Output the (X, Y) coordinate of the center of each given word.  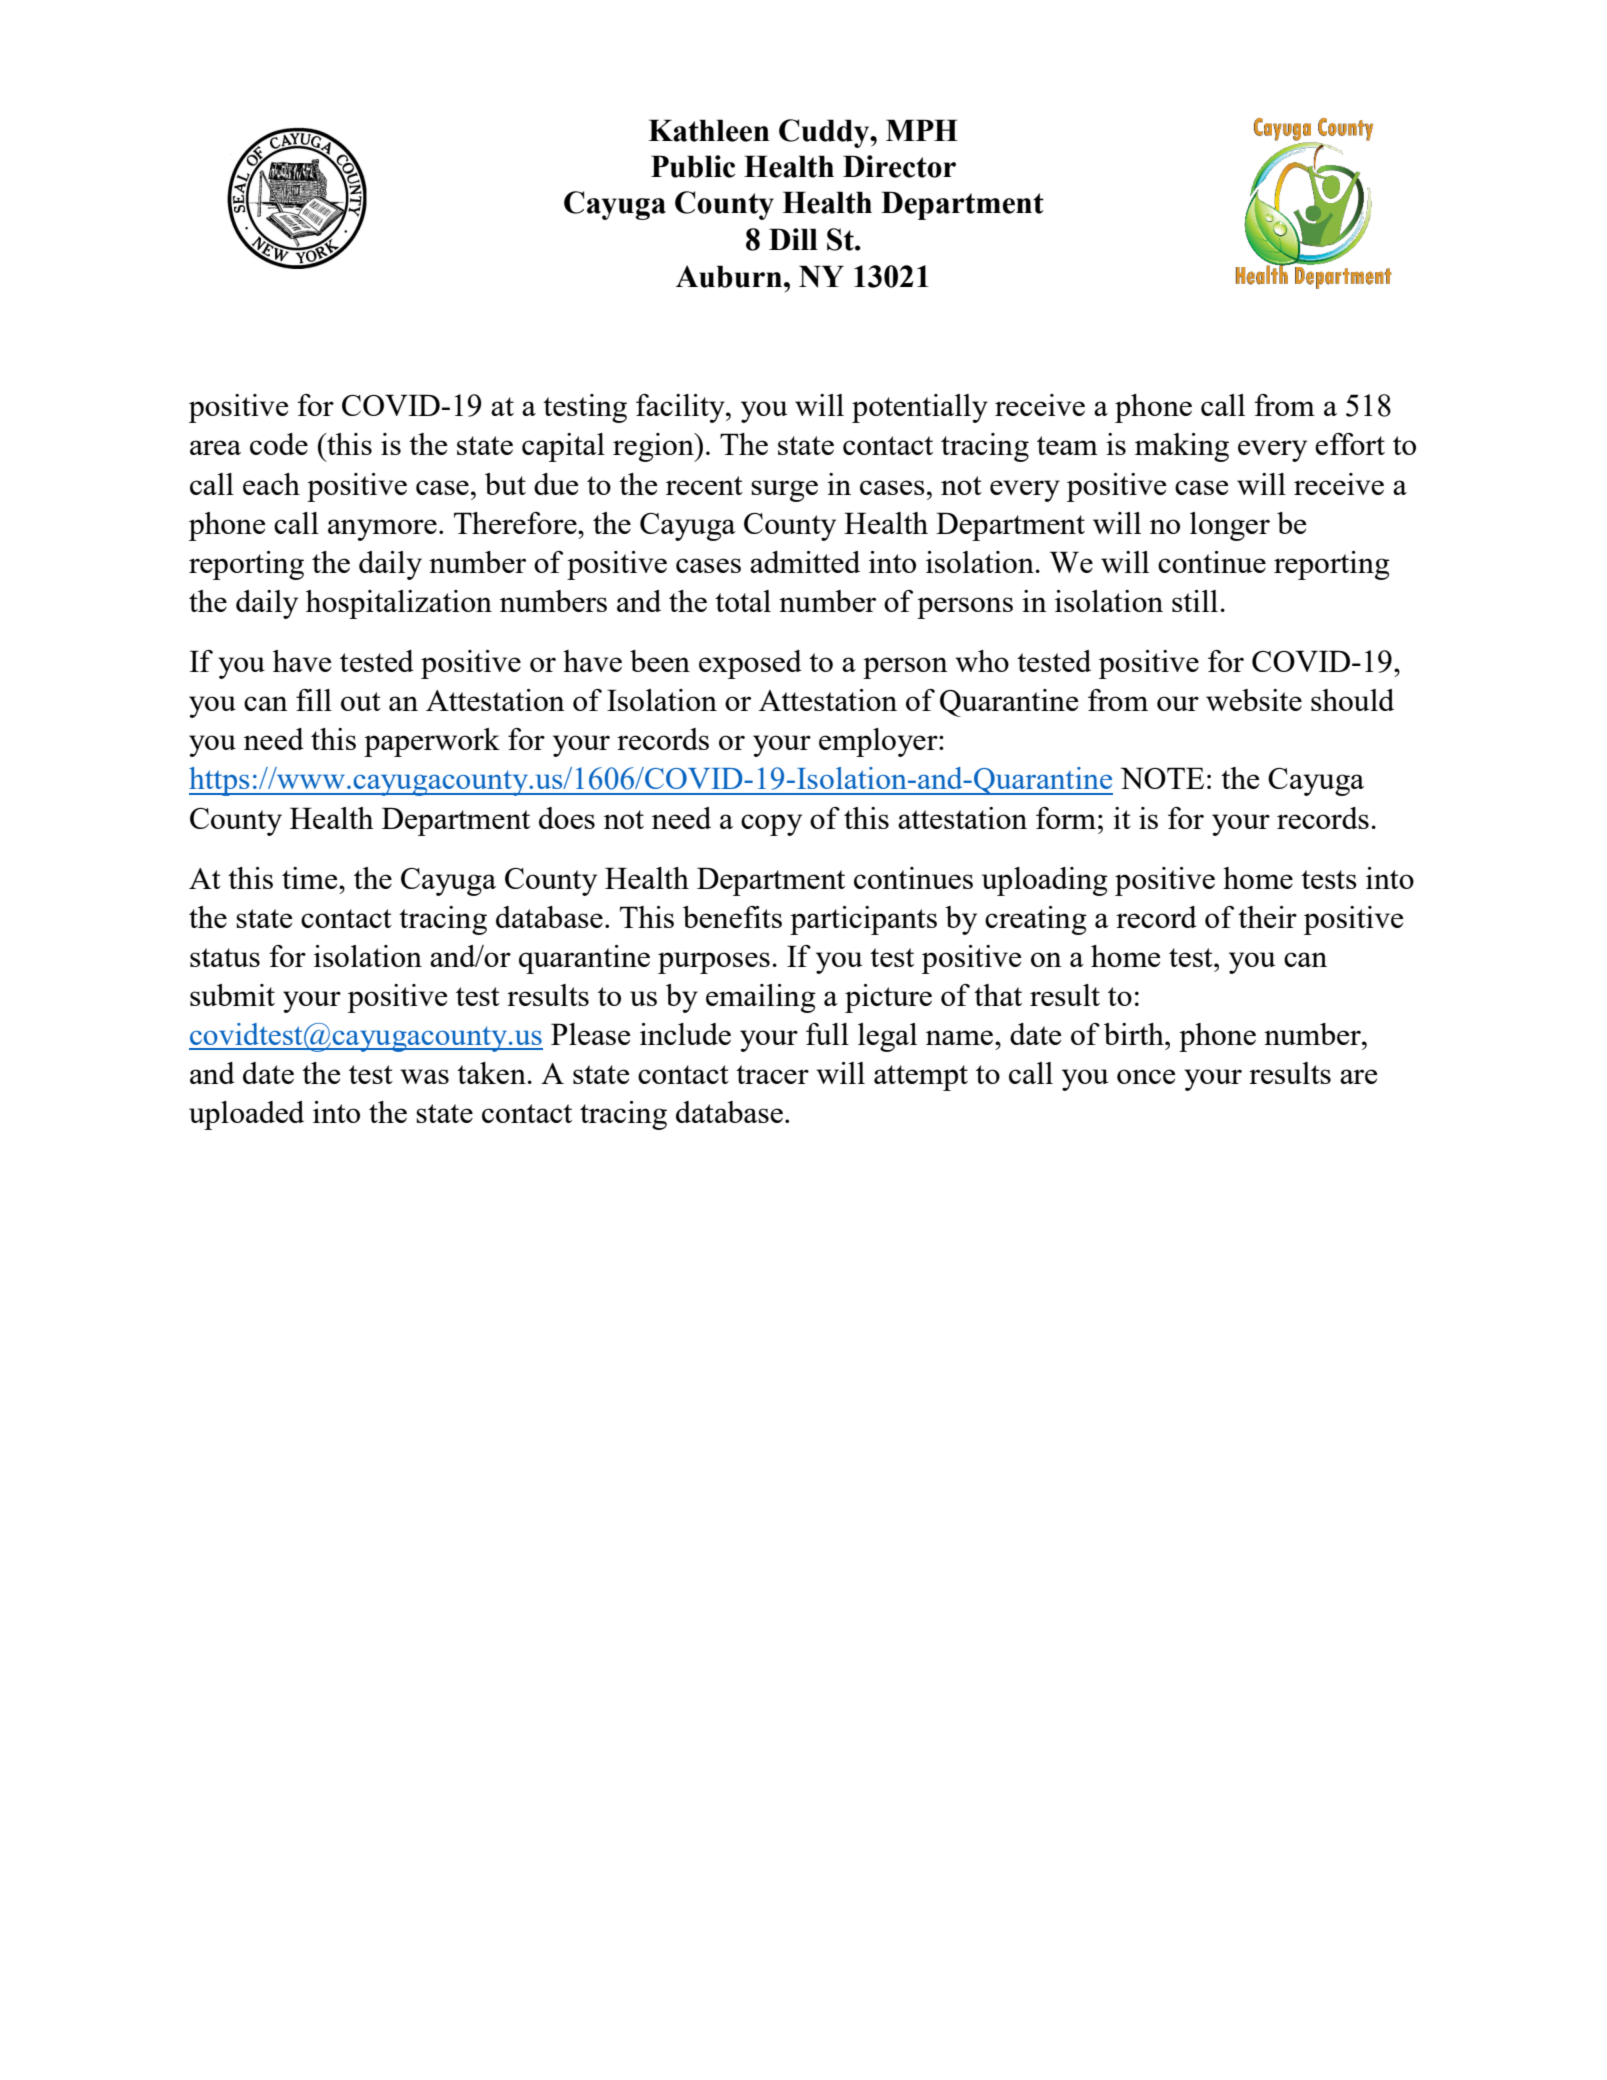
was (424, 1076)
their (1267, 917)
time (311, 878)
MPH (922, 130)
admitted (805, 562)
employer (879, 742)
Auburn (729, 276)
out (361, 701)
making (1182, 447)
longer (1230, 526)
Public (693, 166)
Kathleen (709, 130)
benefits (732, 917)
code (279, 444)
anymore (382, 530)
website (1254, 700)
